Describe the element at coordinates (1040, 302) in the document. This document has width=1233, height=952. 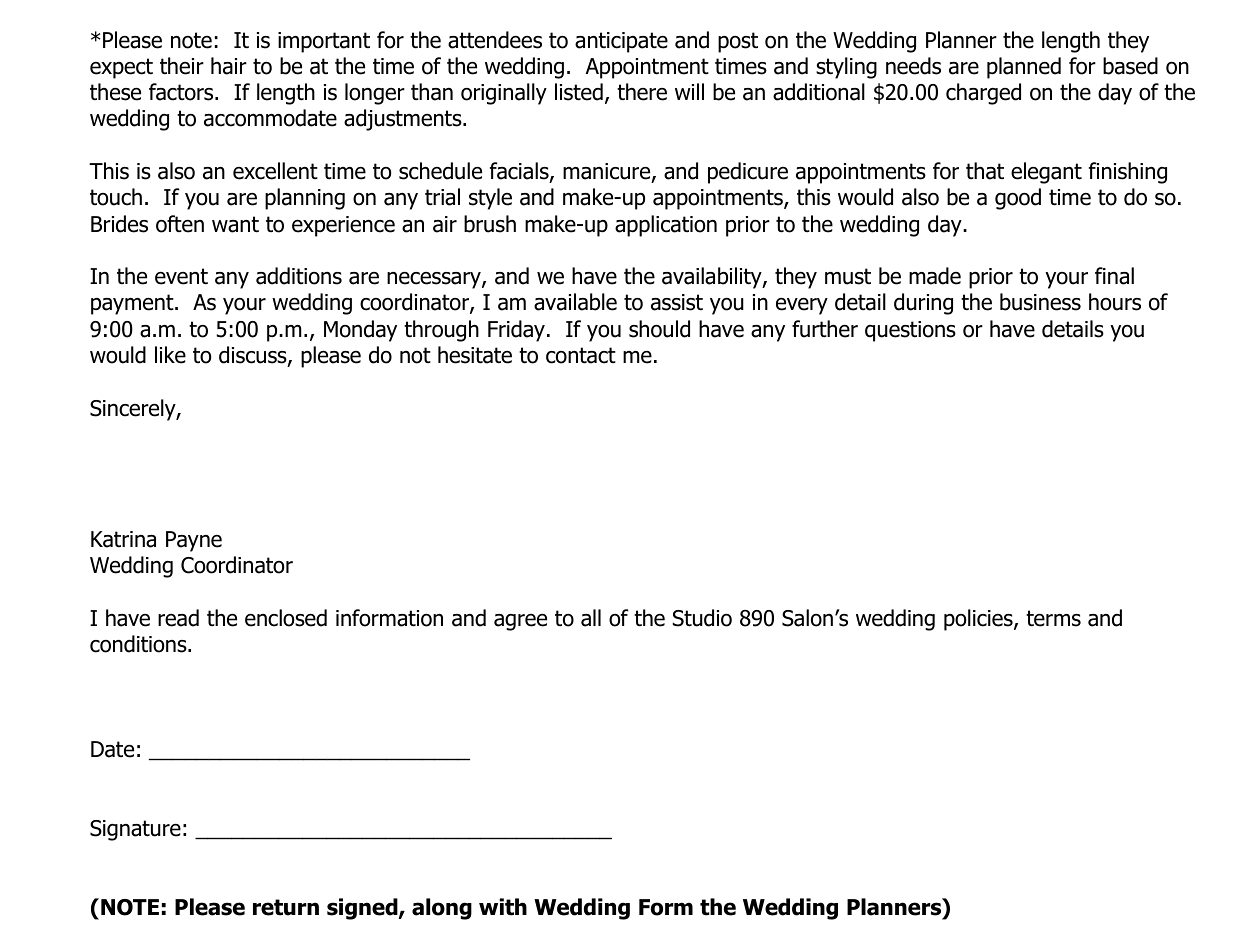
I see `business` at that location.
